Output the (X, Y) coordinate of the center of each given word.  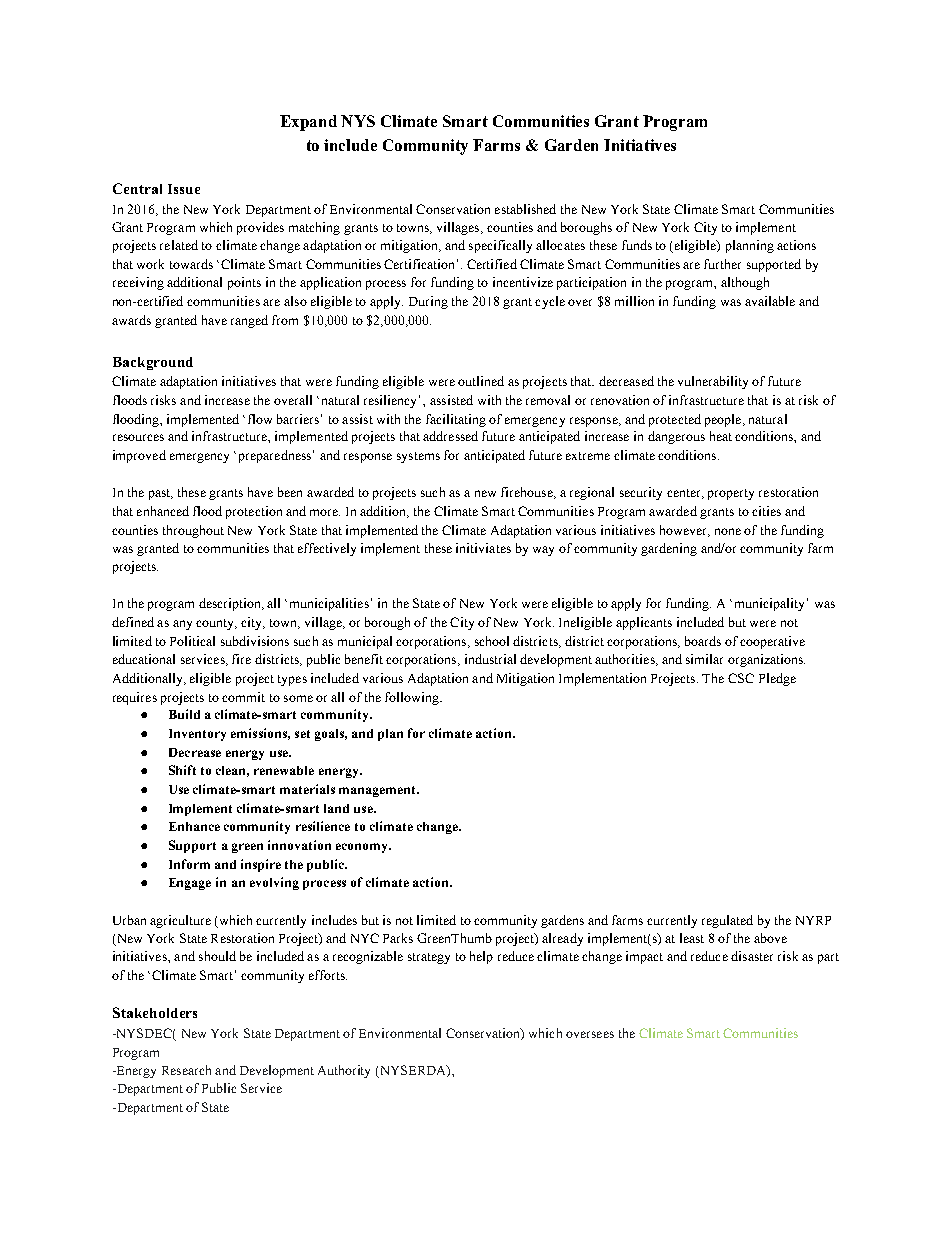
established (525, 209)
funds (637, 245)
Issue (184, 189)
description (231, 604)
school (492, 641)
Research (186, 1070)
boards (703, 641)
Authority (344, 1071)
